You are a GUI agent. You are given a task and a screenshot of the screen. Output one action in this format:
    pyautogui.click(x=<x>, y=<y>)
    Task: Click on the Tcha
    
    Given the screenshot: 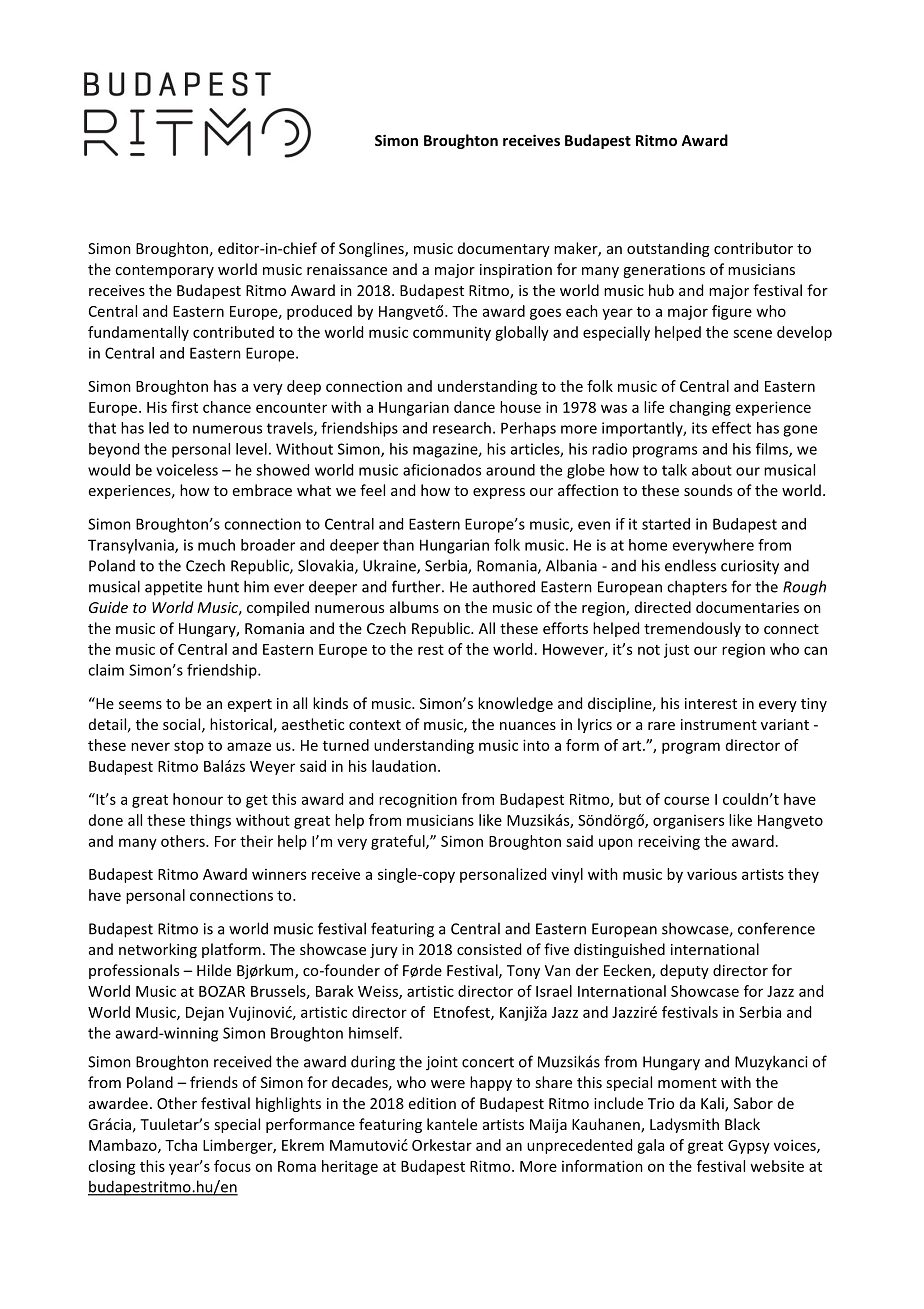 What is the action you would take?
    pyautogui.click(x=181, y=1145)
